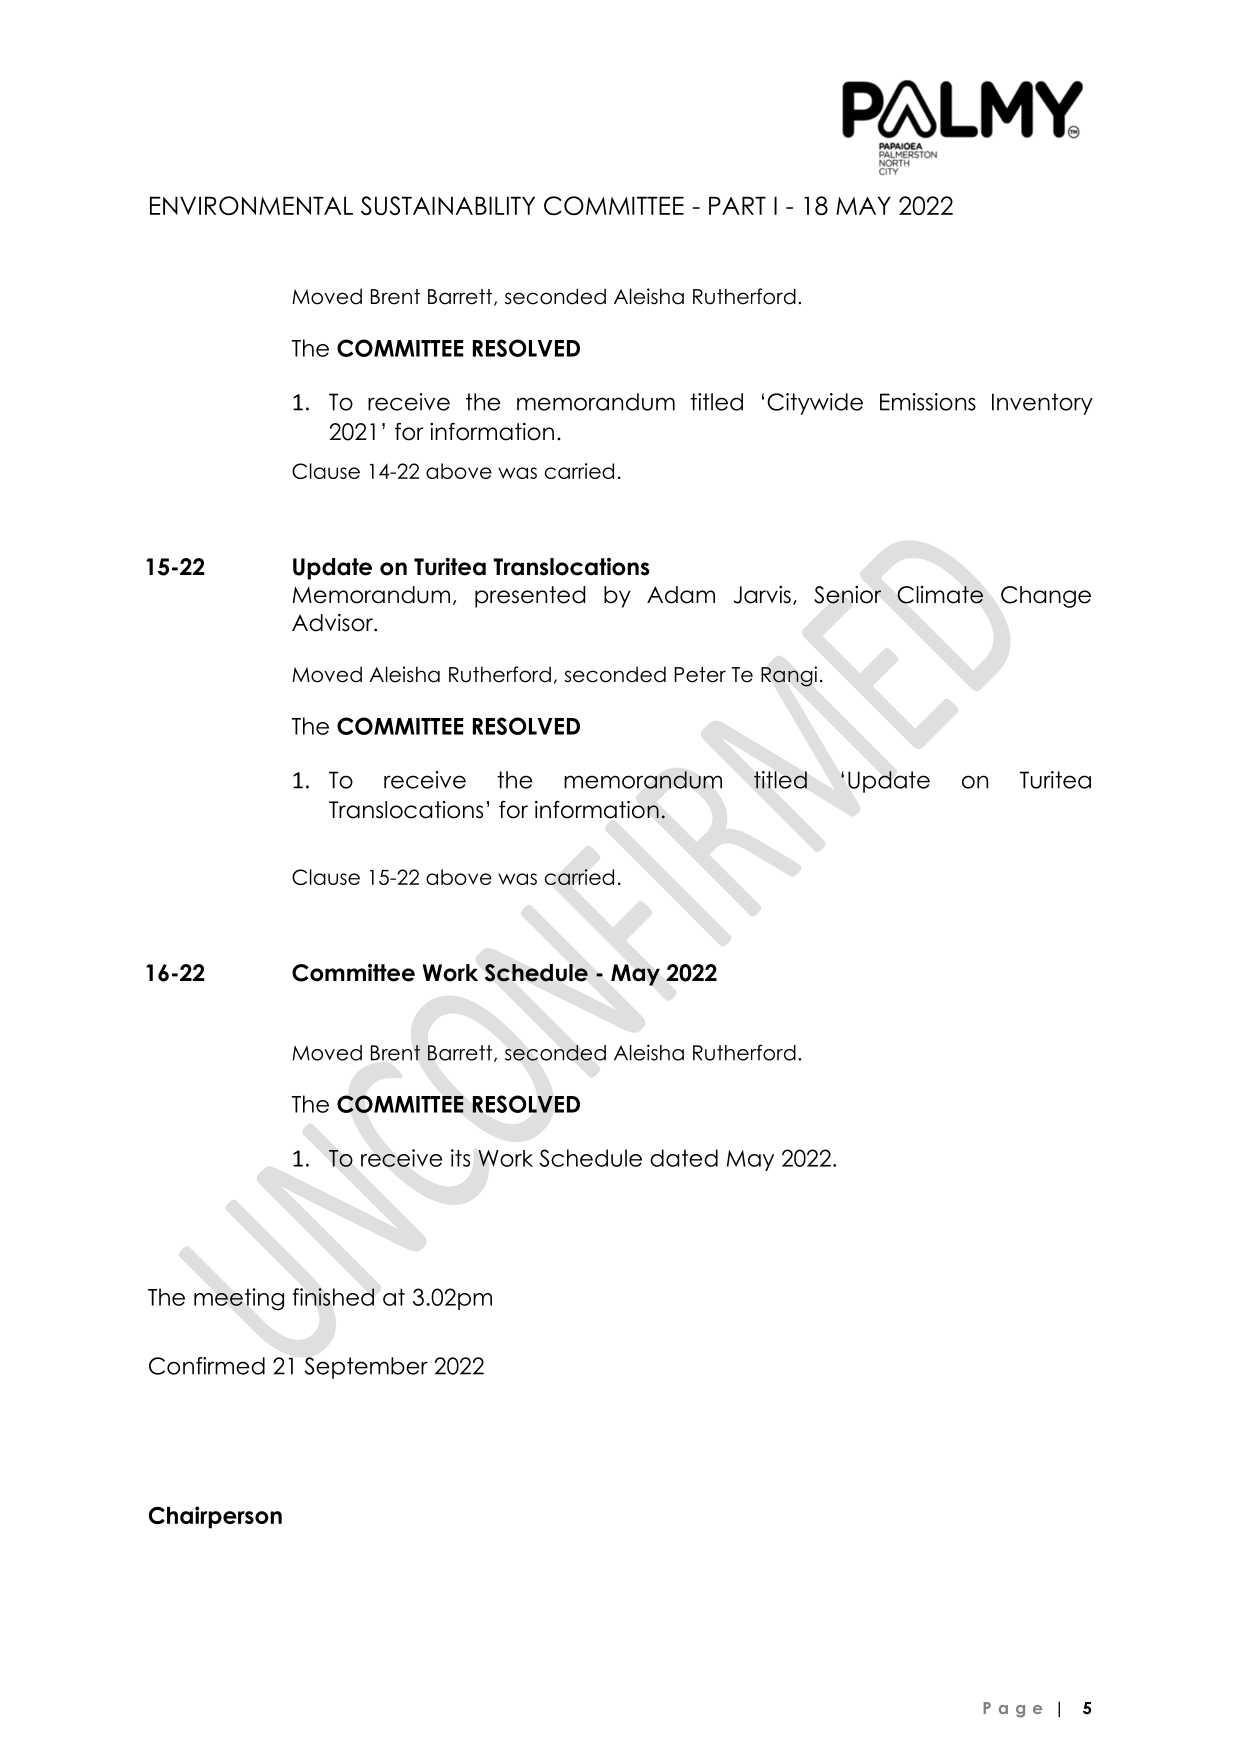 This image has width=1239, height=1753. What do you see at coordinates (215, 1517) in the image?
I see `Chairperson` at bounding box center [215, 1517].
